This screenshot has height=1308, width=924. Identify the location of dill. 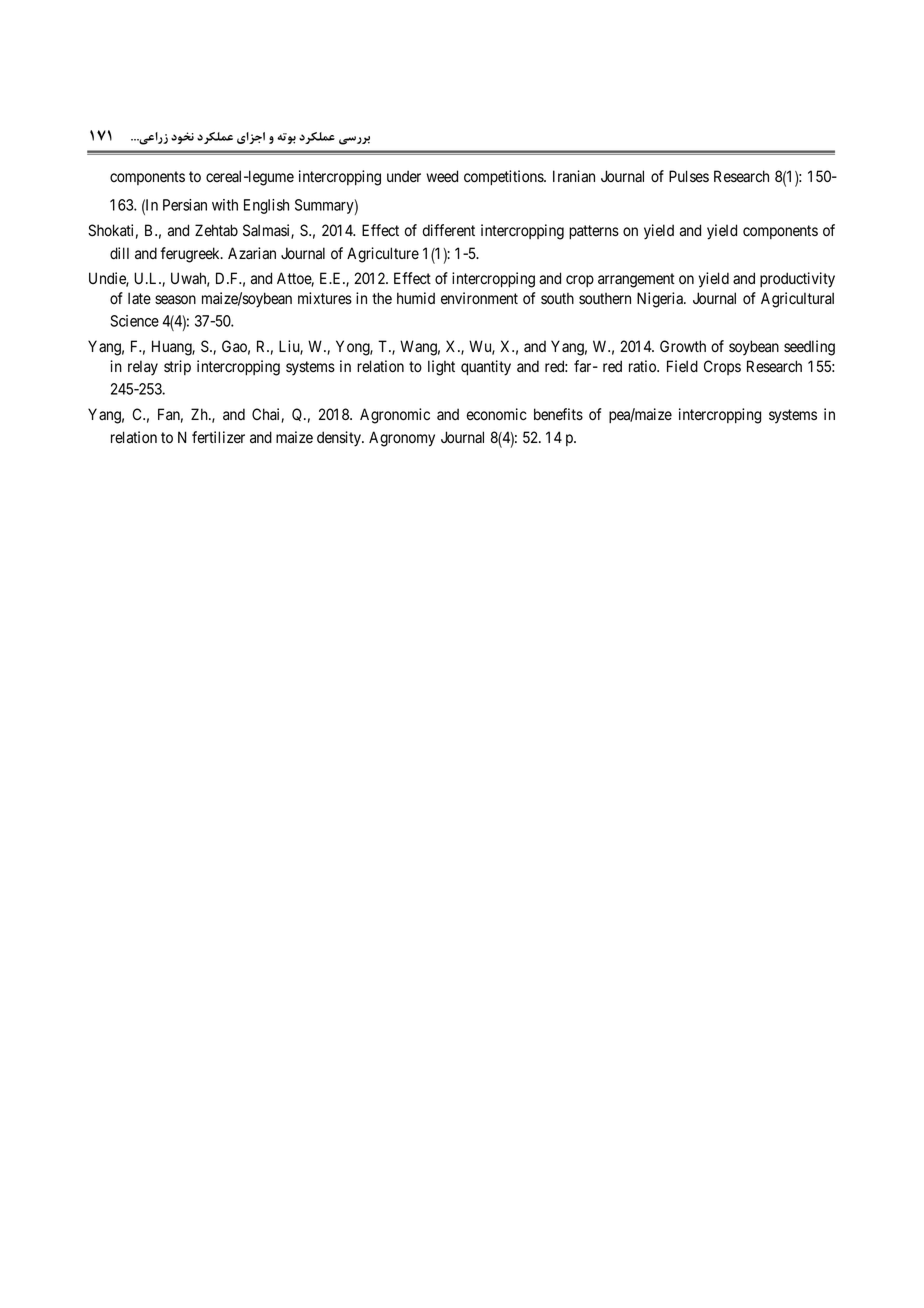
(119, 253).
